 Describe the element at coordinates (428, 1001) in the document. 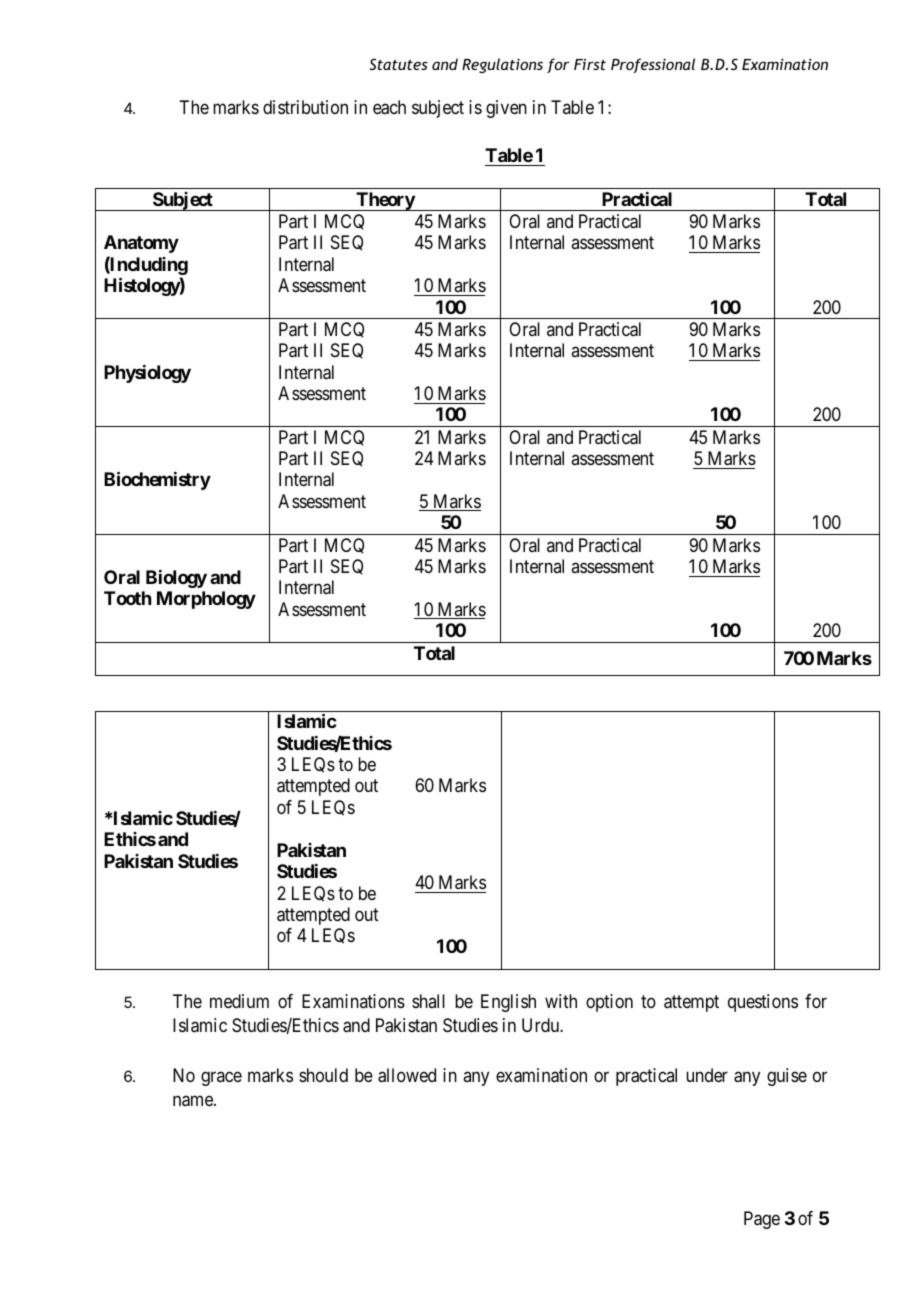

I see `shall` at that location.
